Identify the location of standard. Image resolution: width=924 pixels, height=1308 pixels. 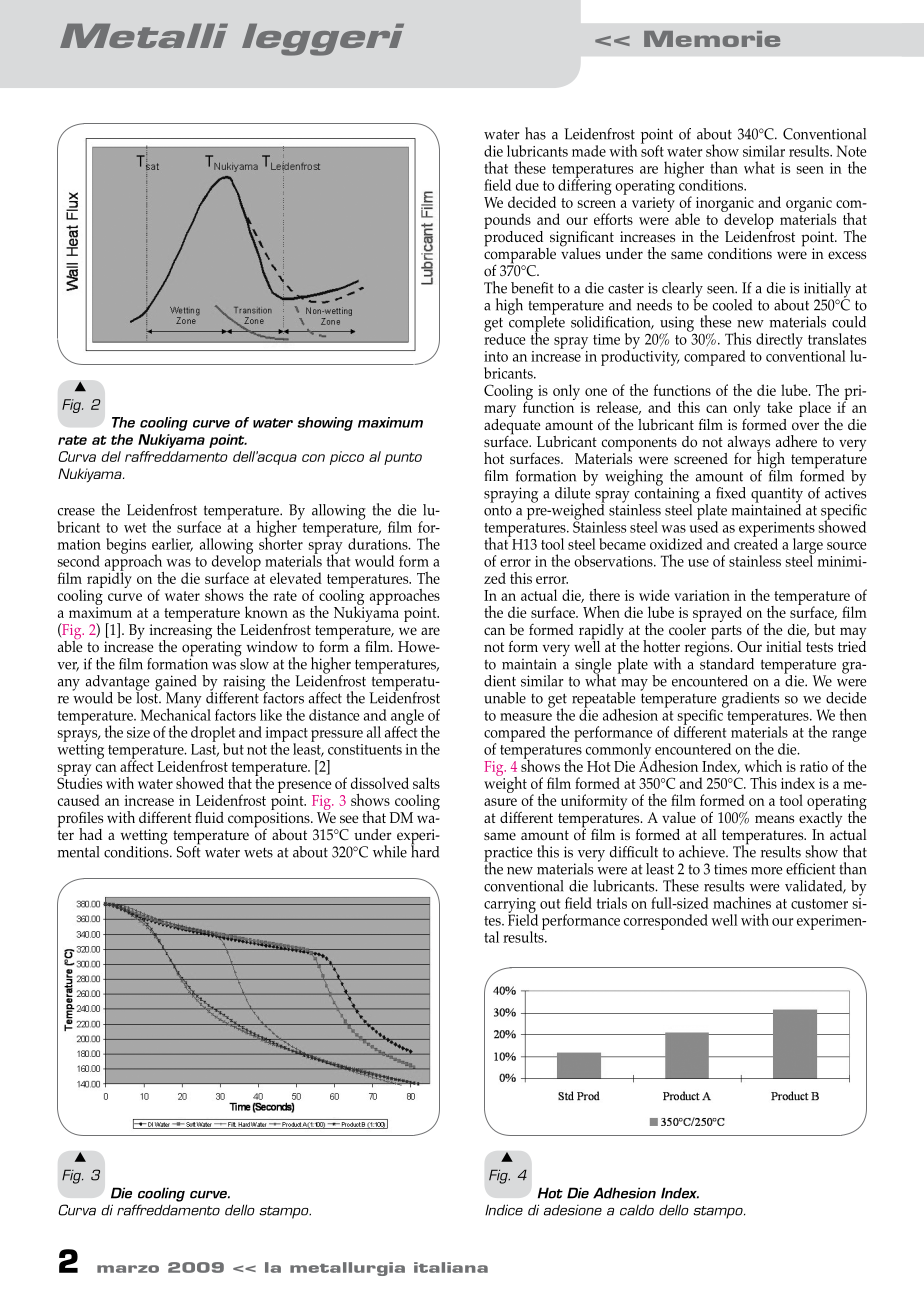
(726, 662).
